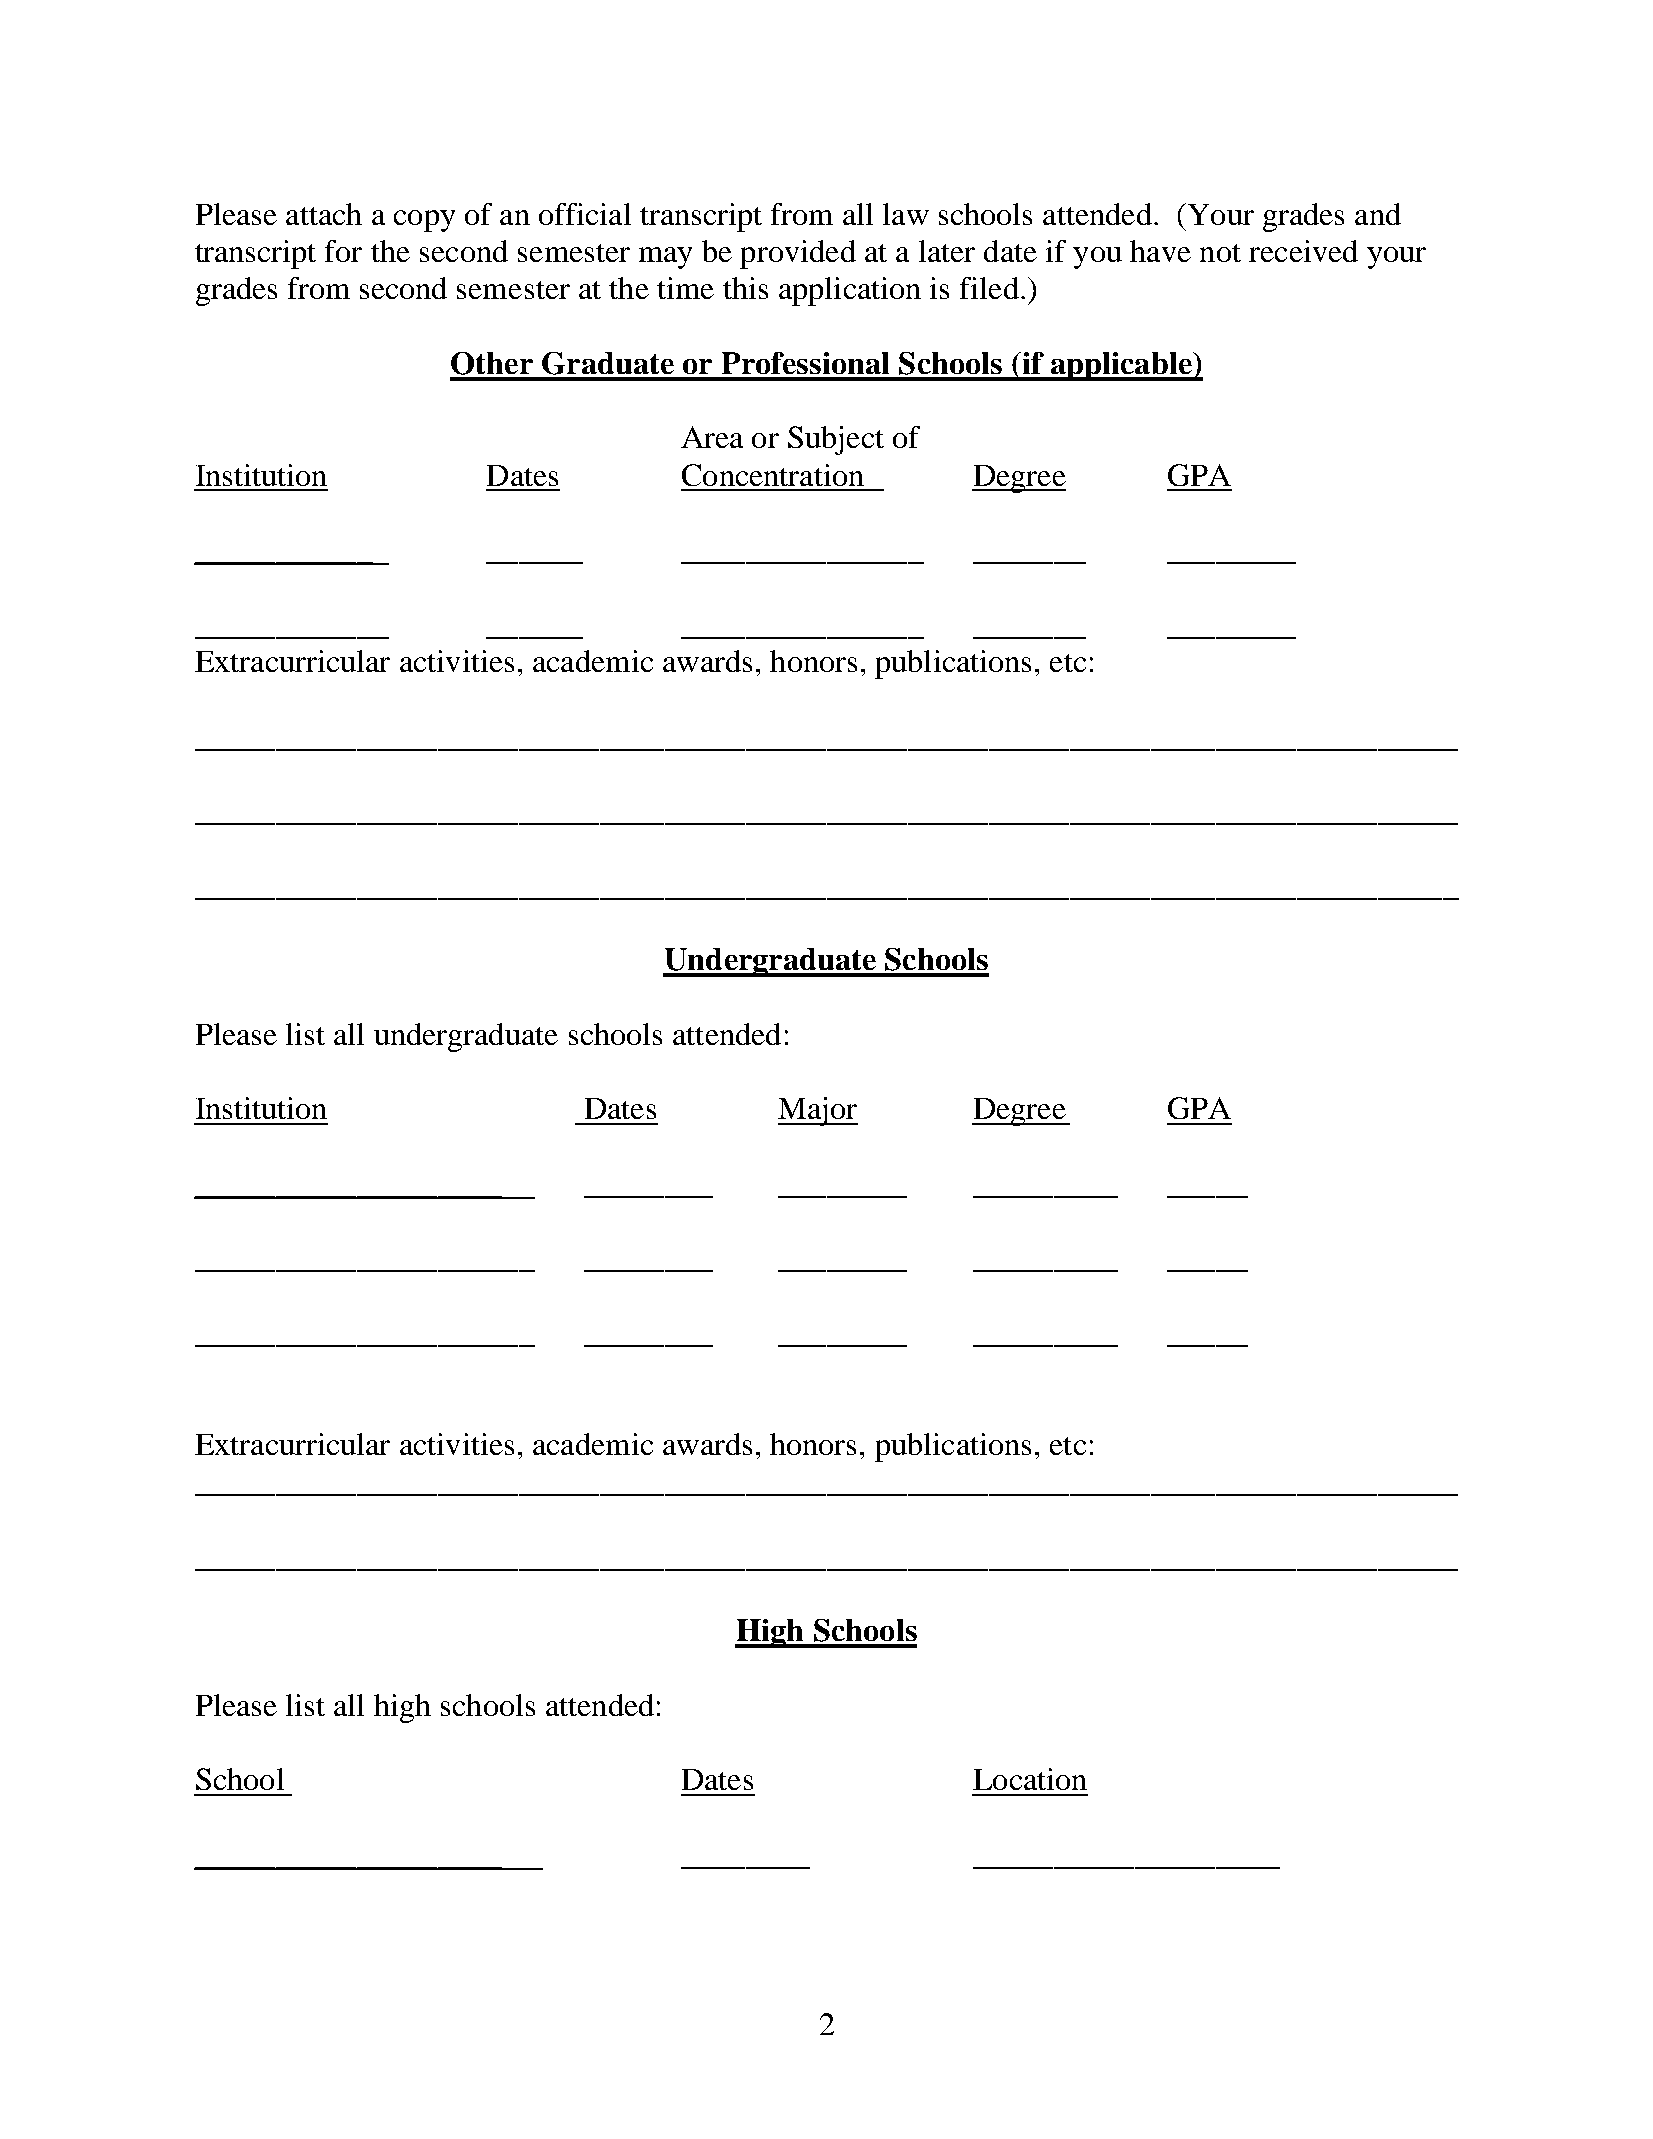 The image size is (1653, 2139). Describe the element at coordinates (685, 288) in the screenshot. I see `time` at that location.
